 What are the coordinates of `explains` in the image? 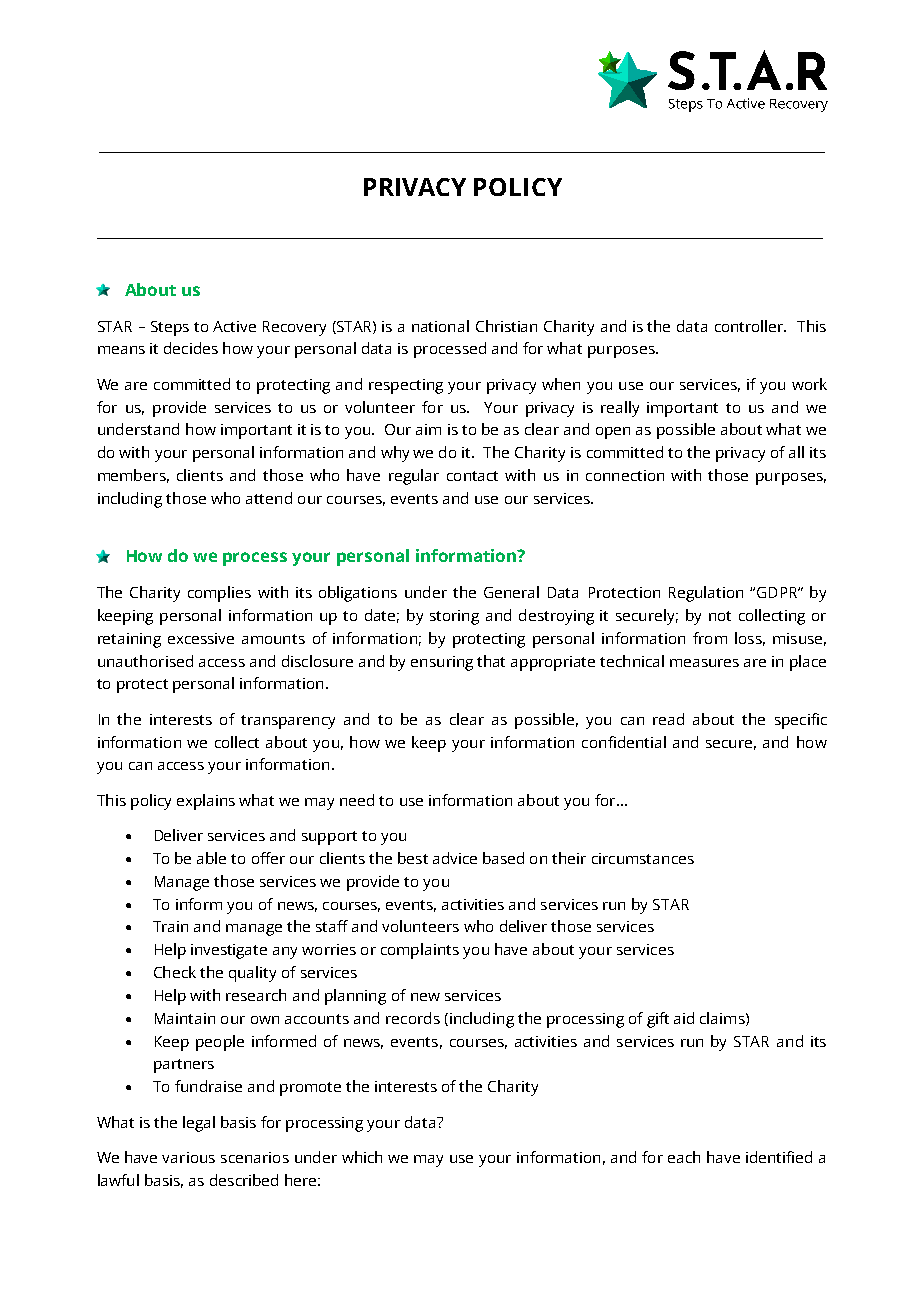 It's located at (206, 802).
